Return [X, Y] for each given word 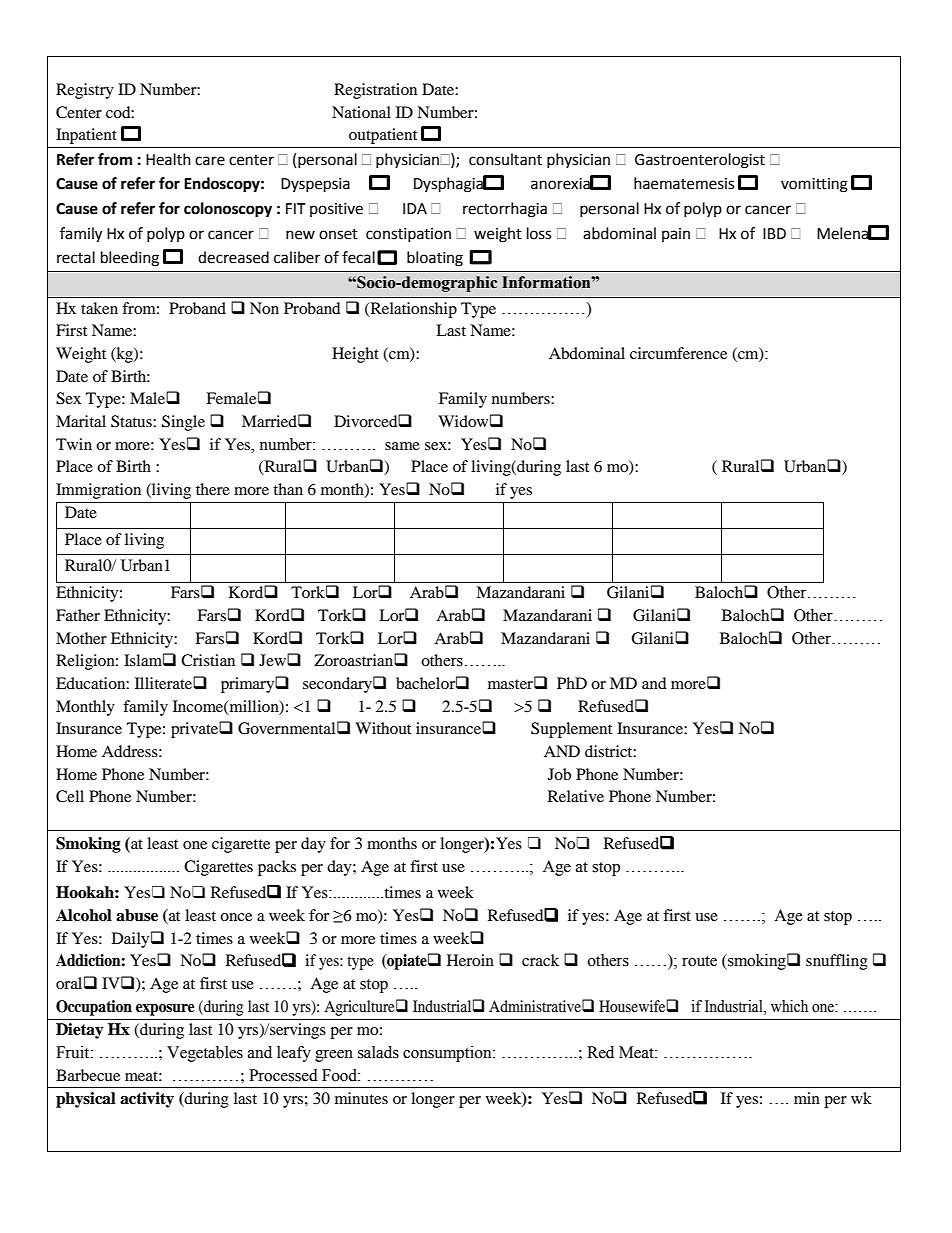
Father [78, 615]
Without [383, 728]
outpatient [383, 136]
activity [147, 1100]
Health [168, 159]
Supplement [571, 730]
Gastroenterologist [700, 161]
